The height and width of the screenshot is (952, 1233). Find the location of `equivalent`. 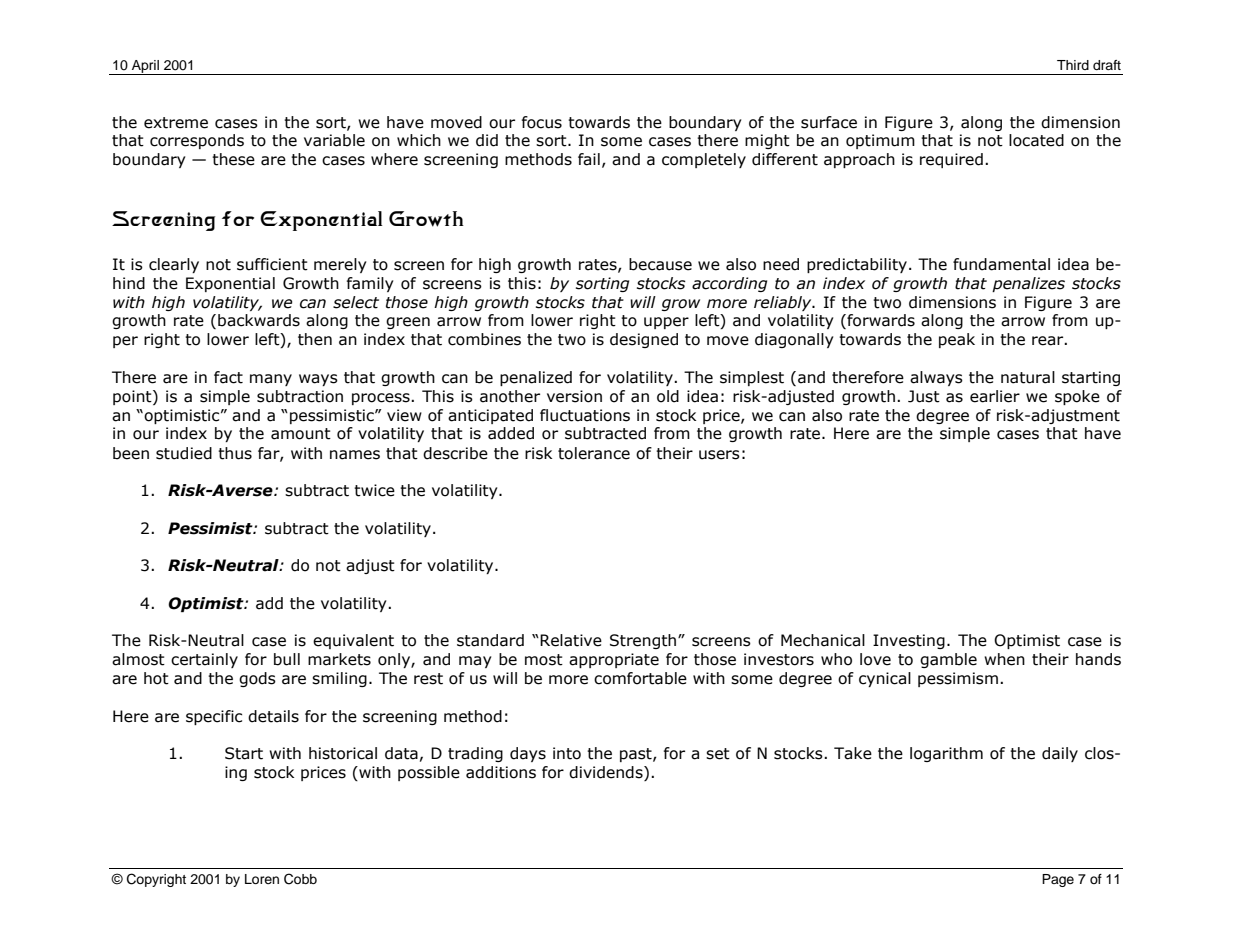

equivalent is located at coordinates (353, 641).
